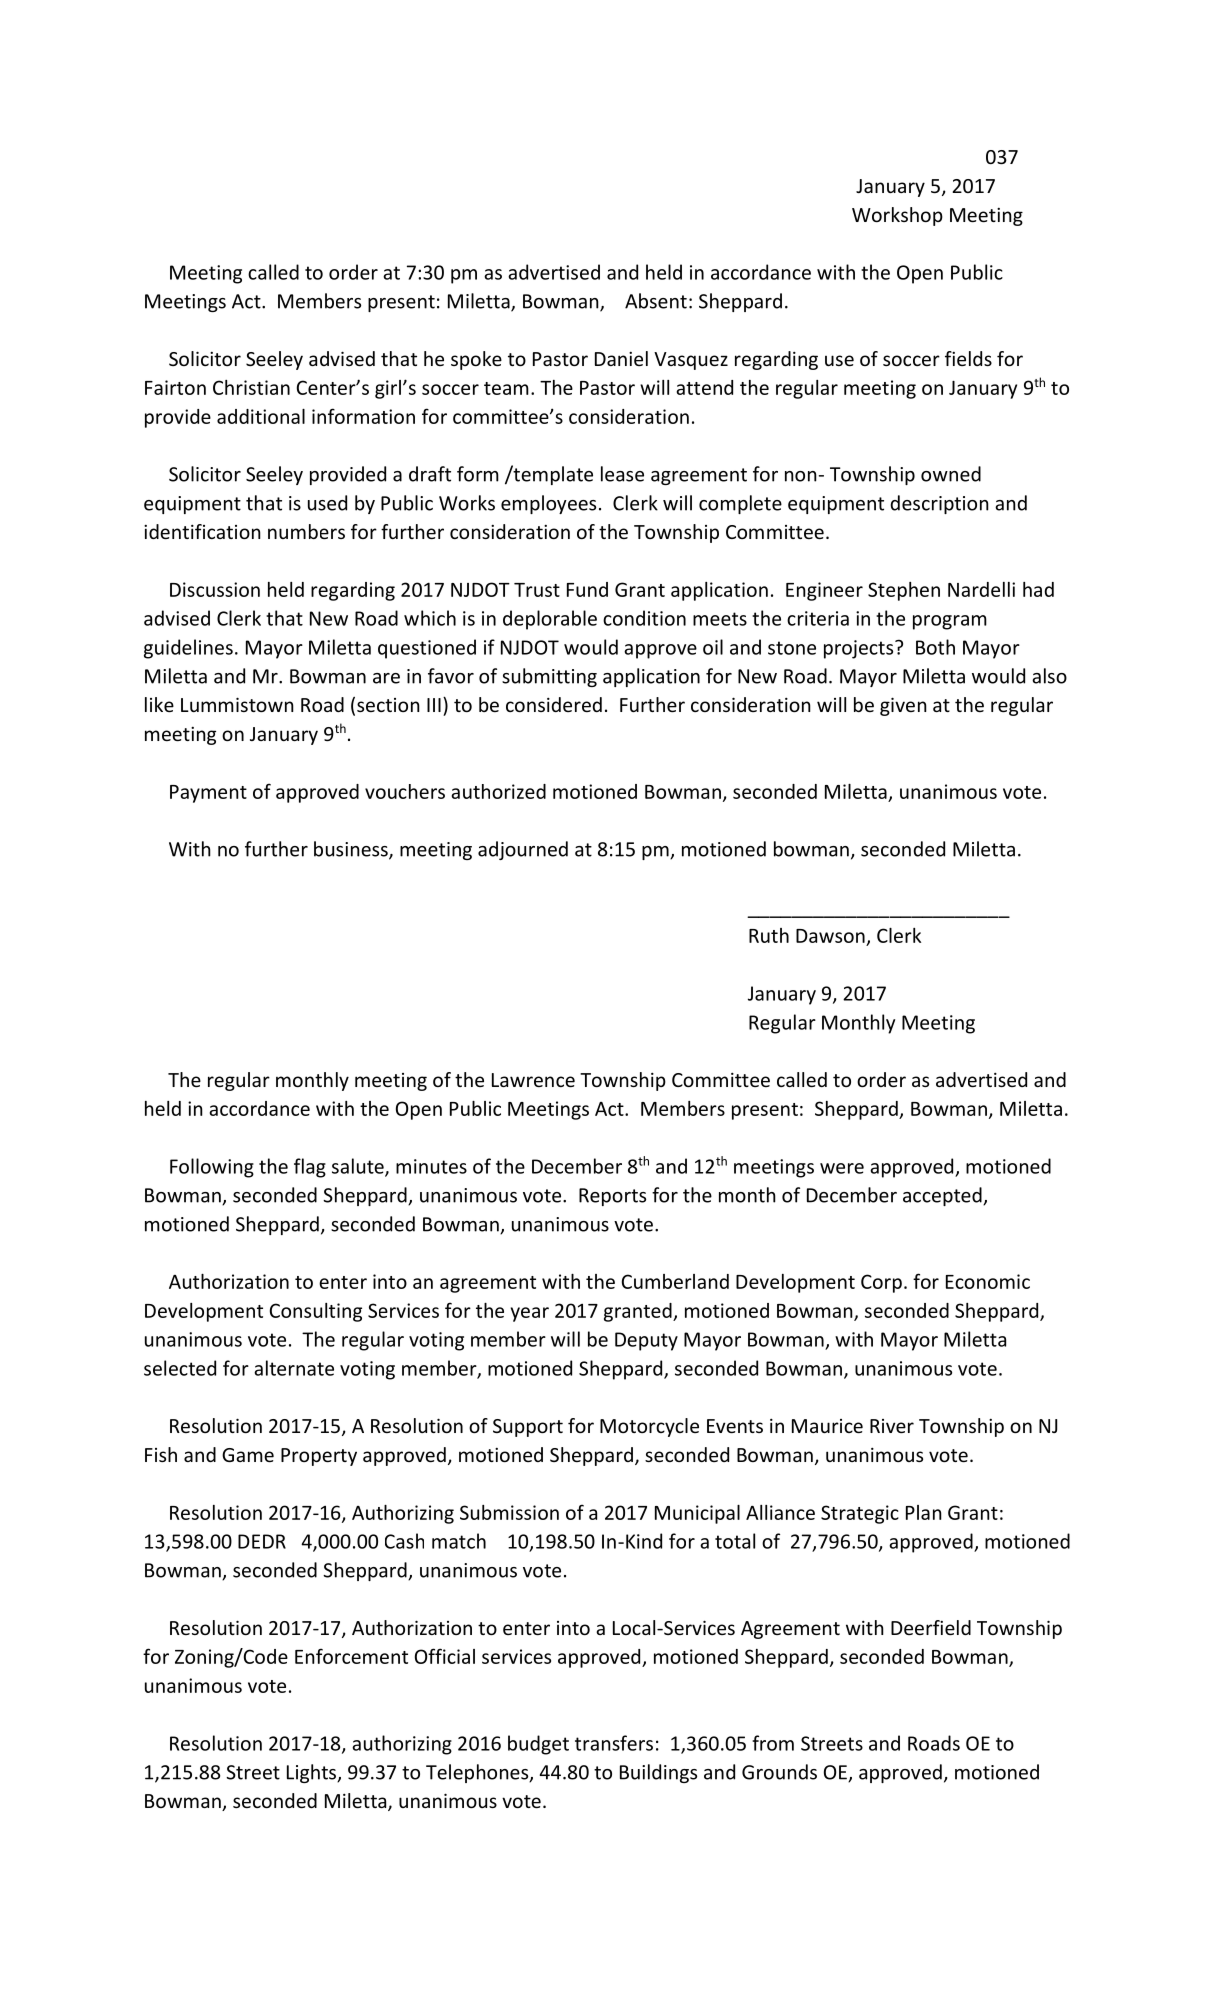 This screenshot has width=1218, height=2006. Describe the element at coordinates (251, 387) in the screenshot. I see `Christian` at that location.
